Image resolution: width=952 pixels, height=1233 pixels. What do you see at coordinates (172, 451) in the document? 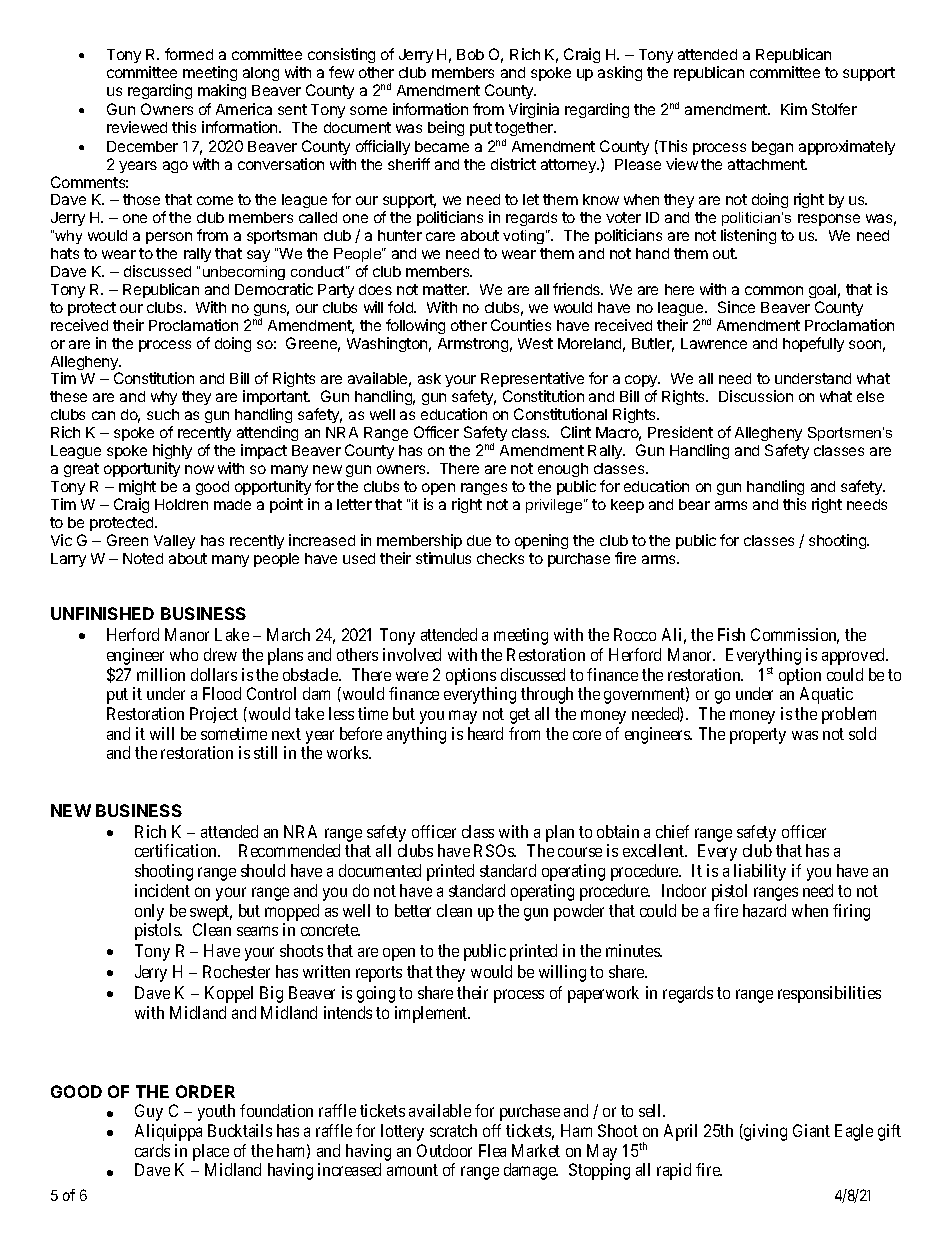
I see `highly` at bounding box center [172, 451].
